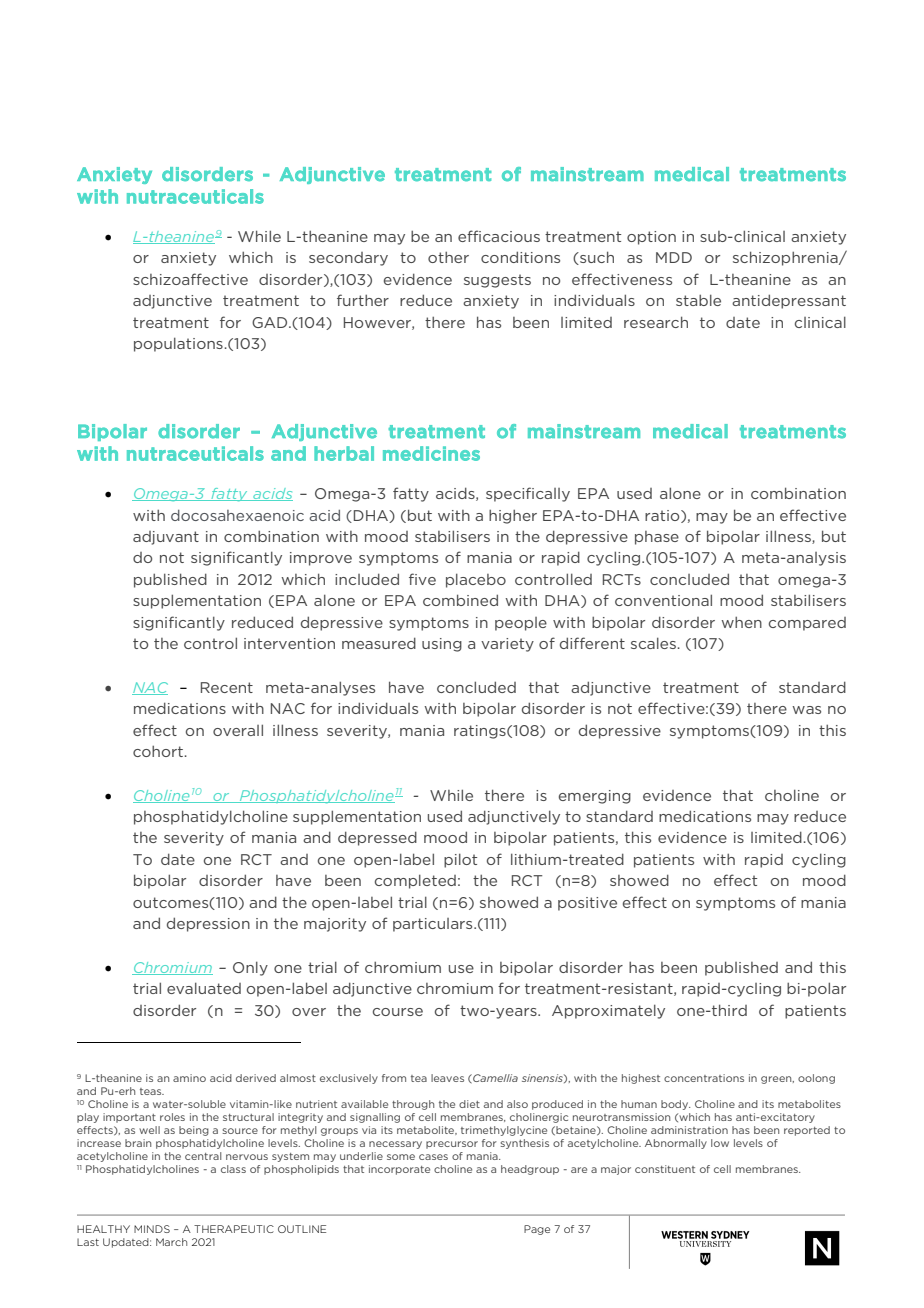  I want to click on other, so click(448, 257).
